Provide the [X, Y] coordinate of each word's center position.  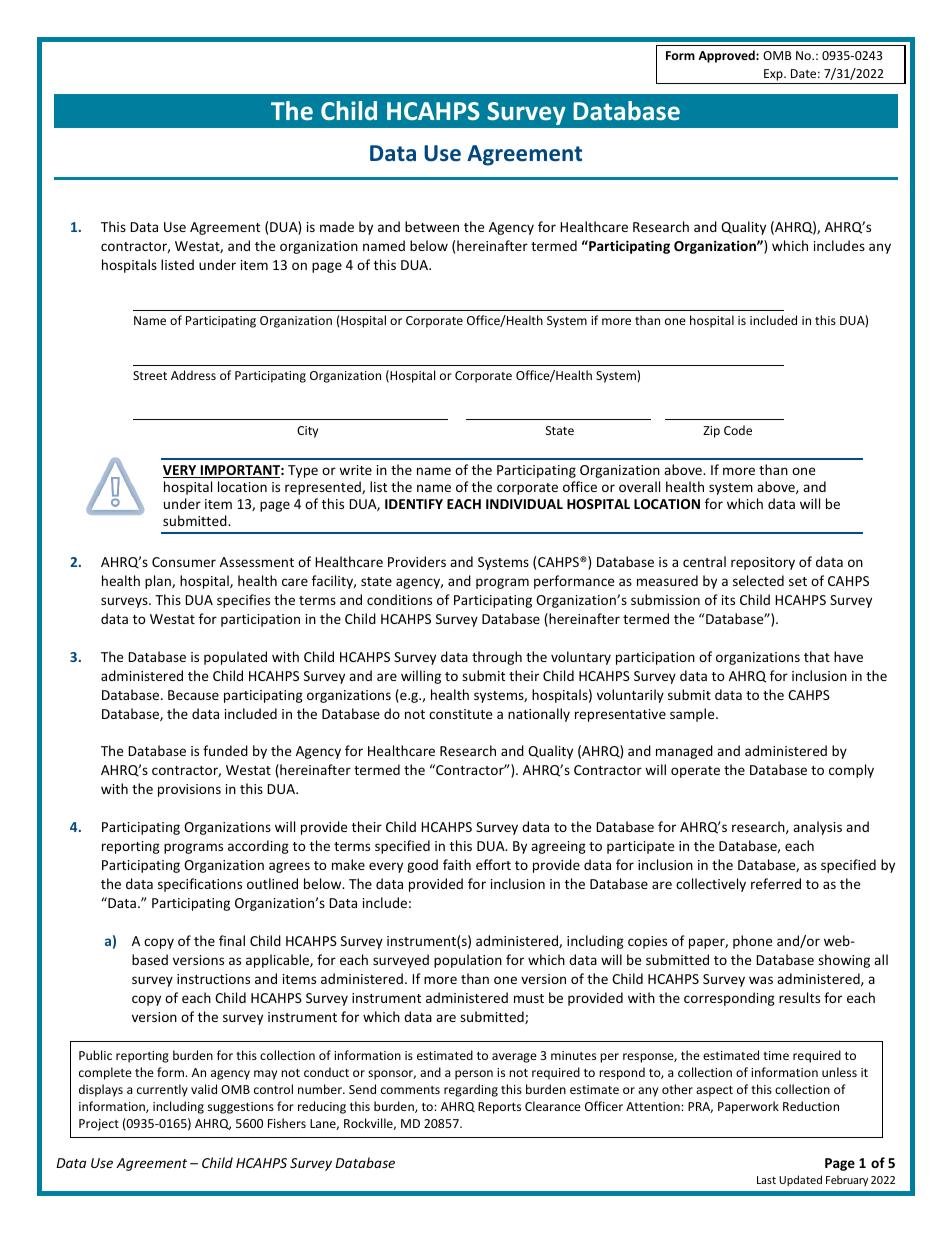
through [497, 658]
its [728, 600]
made [337, 226]
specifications [200, 885]
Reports [499, 1108]
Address [193, 375]
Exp [774, 75]
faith [457, 864]
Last [766, 1180]
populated [235, 658]
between [432, 226]
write [355, 470]
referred [776, 883]
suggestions [241, 1108]
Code [738, 430]
